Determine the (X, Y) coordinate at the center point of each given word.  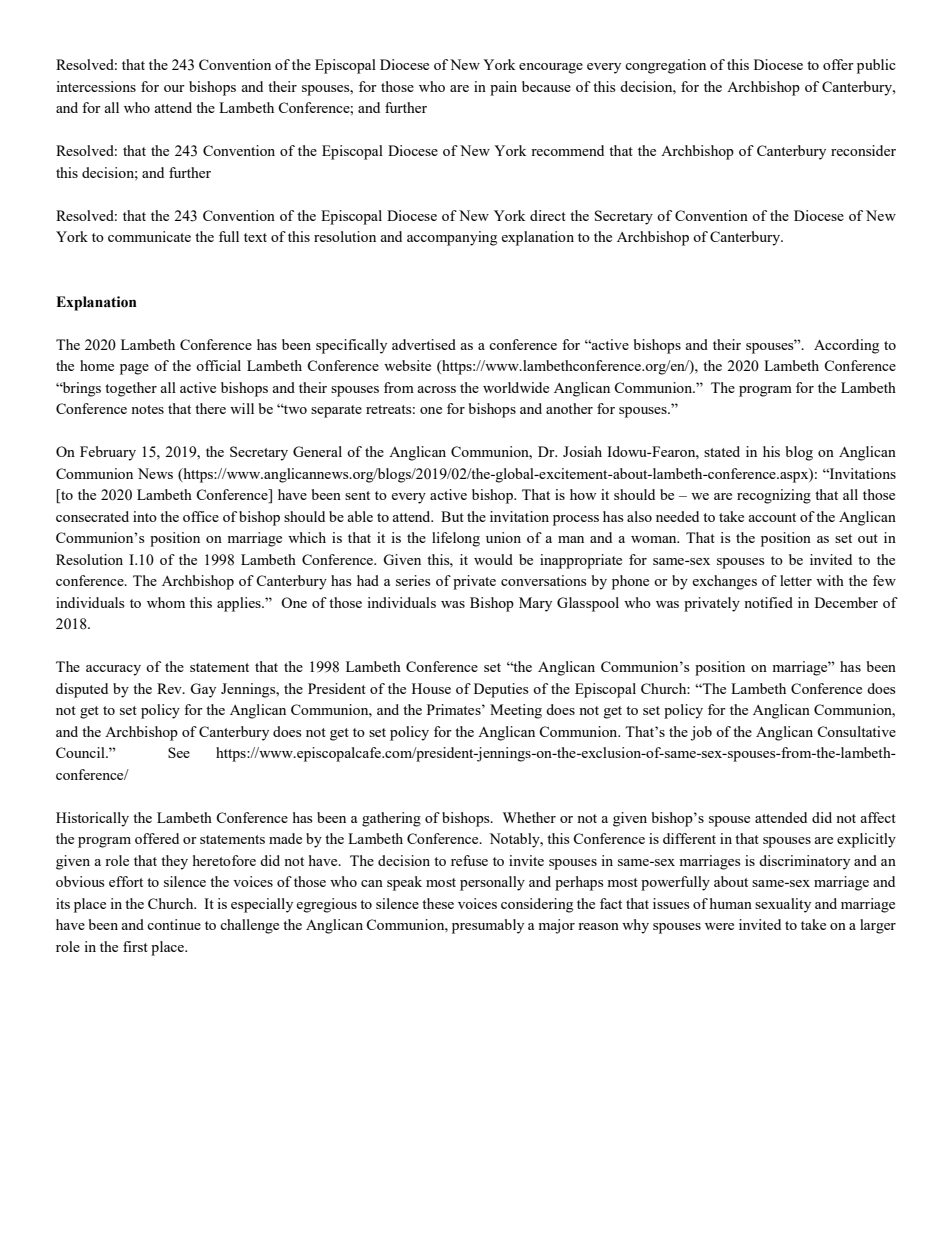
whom (166, 602)
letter (796, 580)
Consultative (856, 731)
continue (174, 924)
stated (722, 451)
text (255, 237)
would (493, 559)
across (436, 389)
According (846, 346)
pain (503, 88)
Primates (455, 709)
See (179, 752)
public (876, 66)
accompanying (452, 238)
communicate (149, 236)
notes (147, 409)
